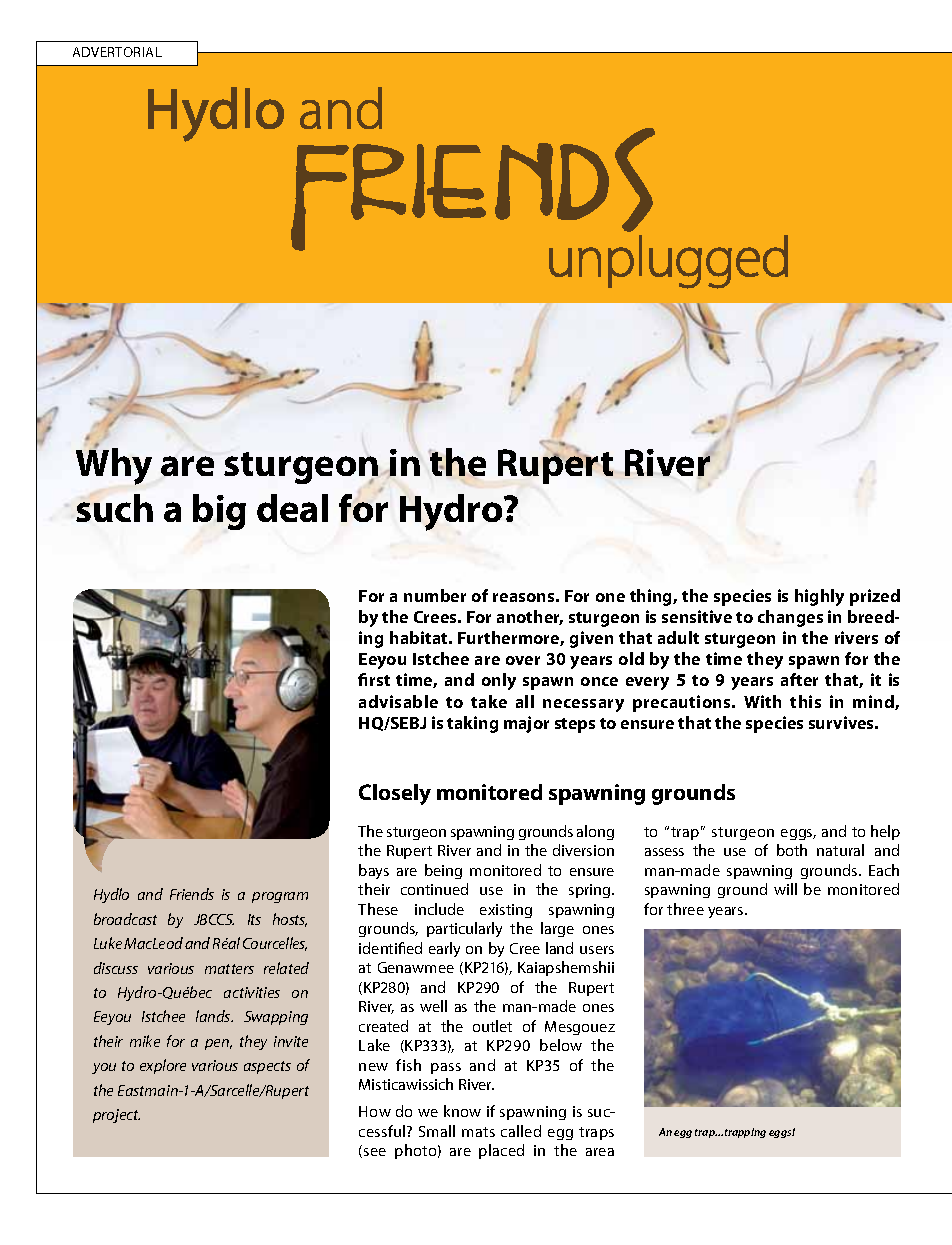 This page has height=1245, width=952. I want to click on take, so click(489, 701).
